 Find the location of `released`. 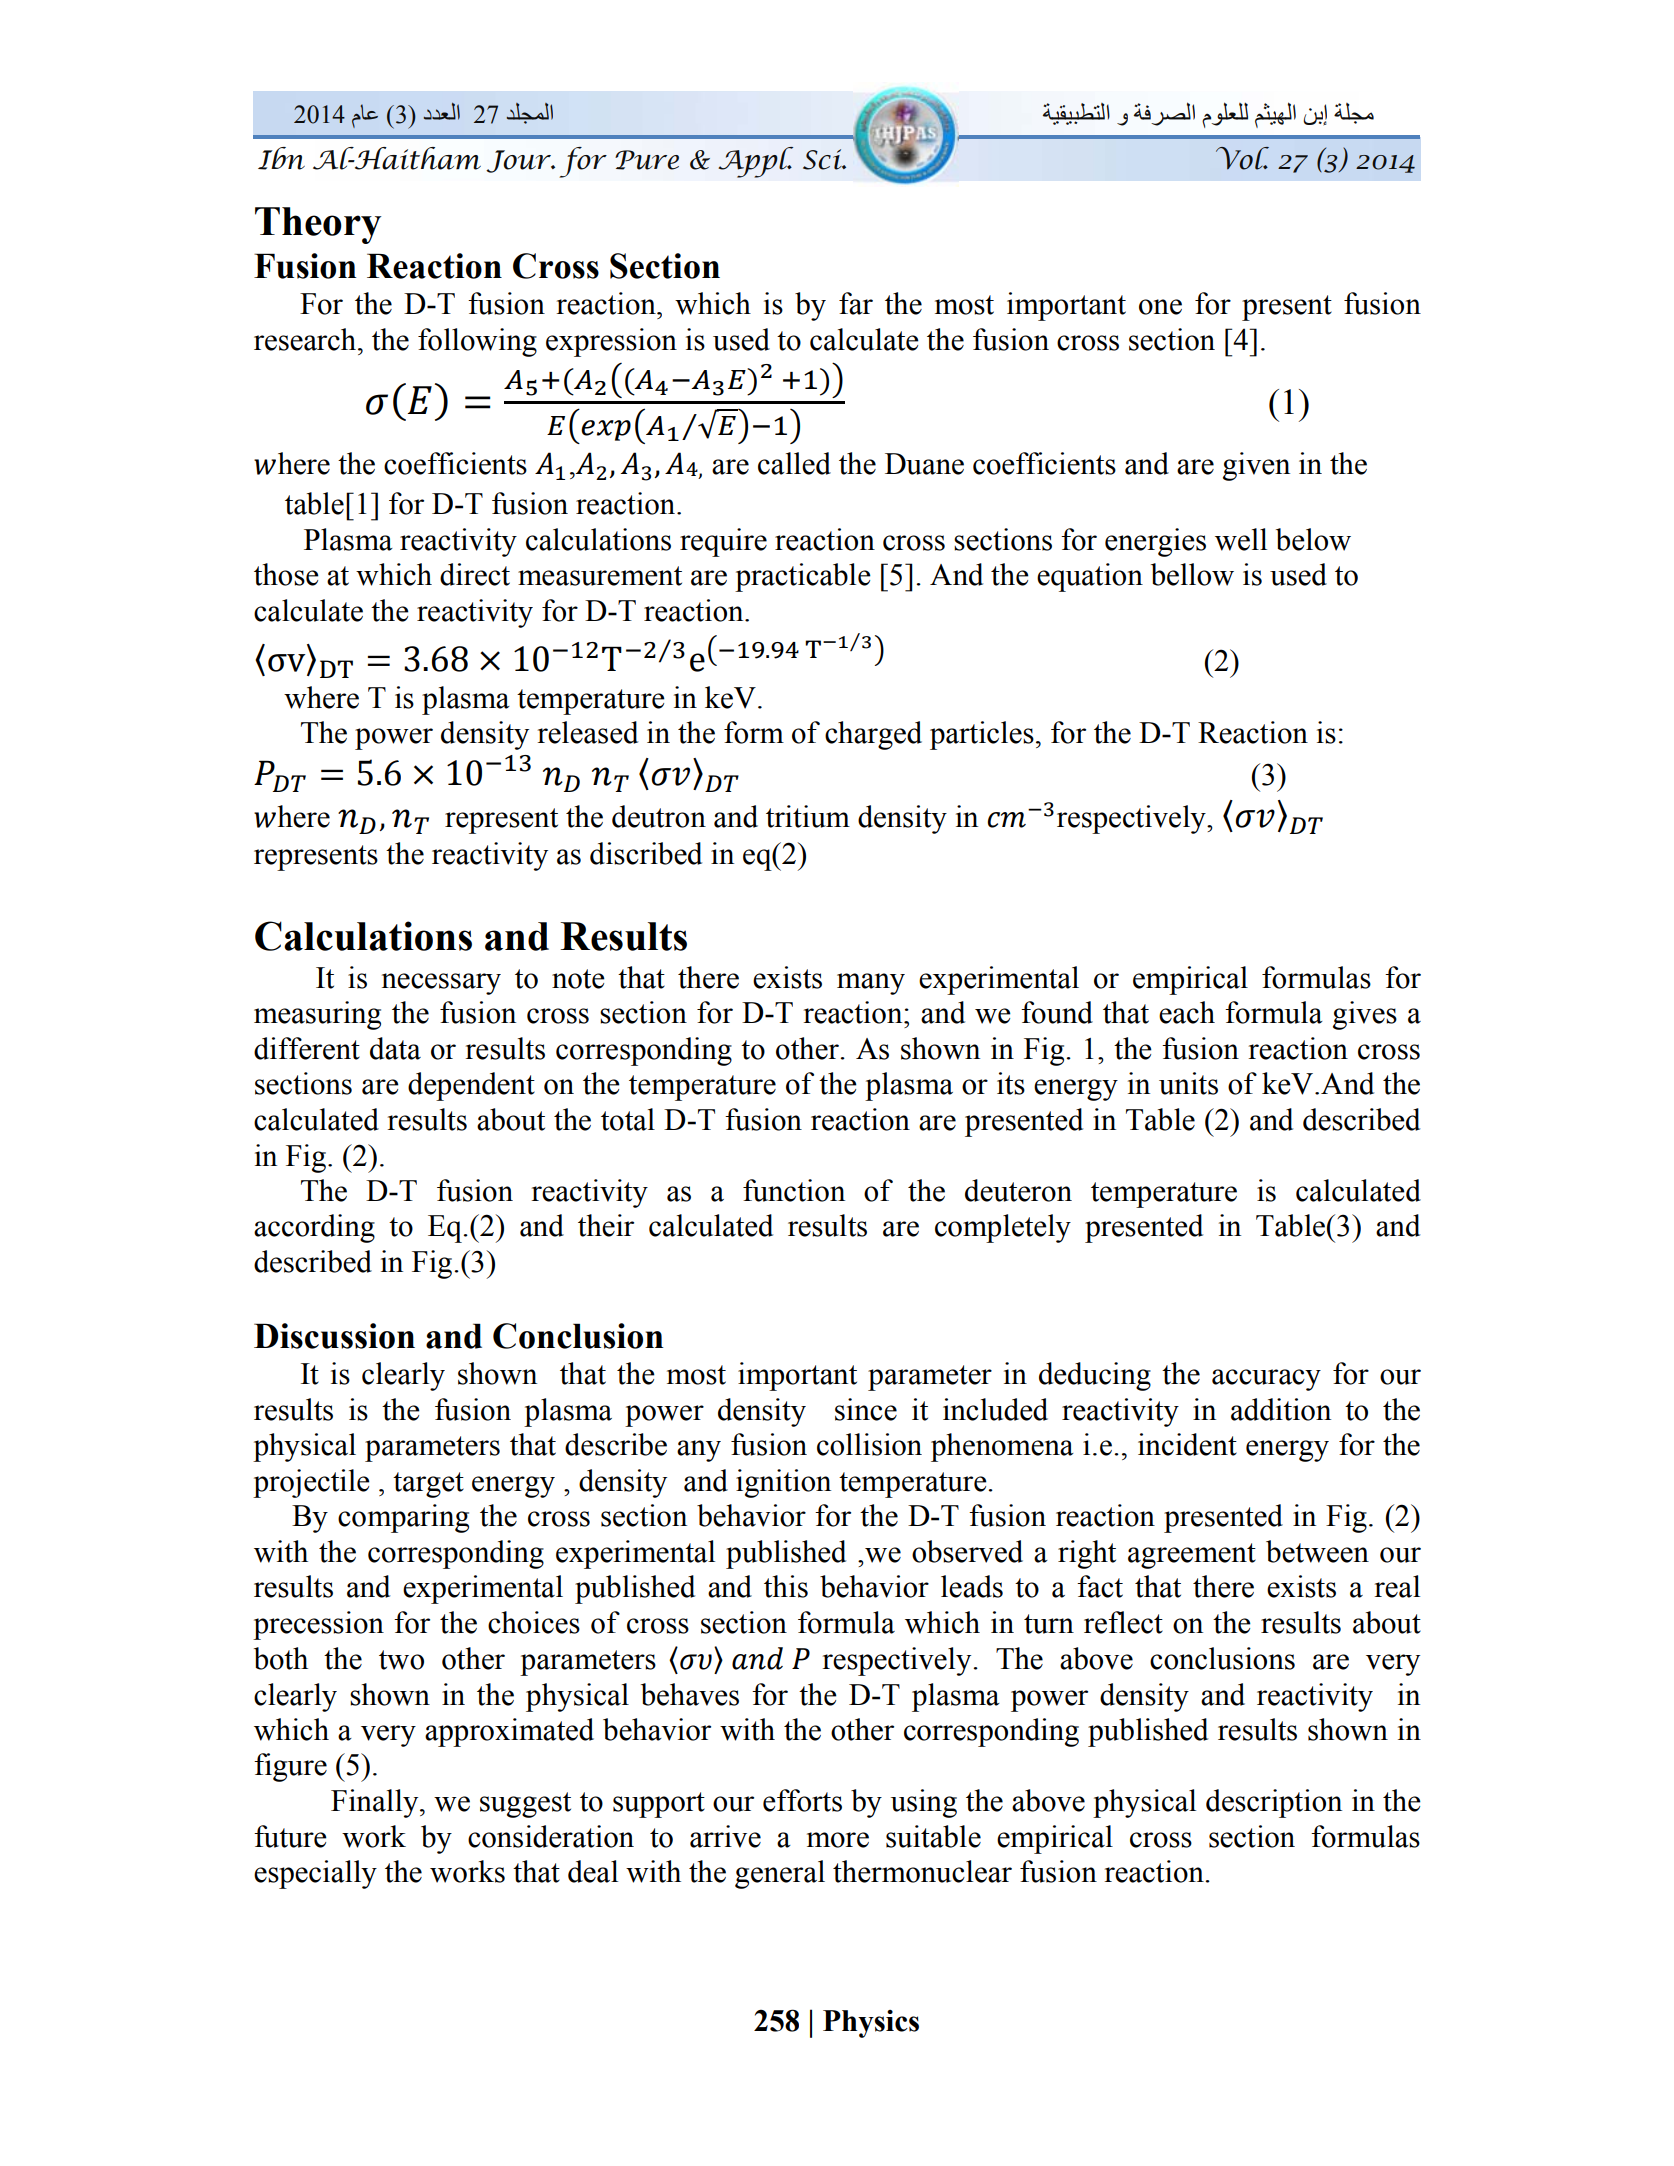

released is located at coordinates (588, 732).
